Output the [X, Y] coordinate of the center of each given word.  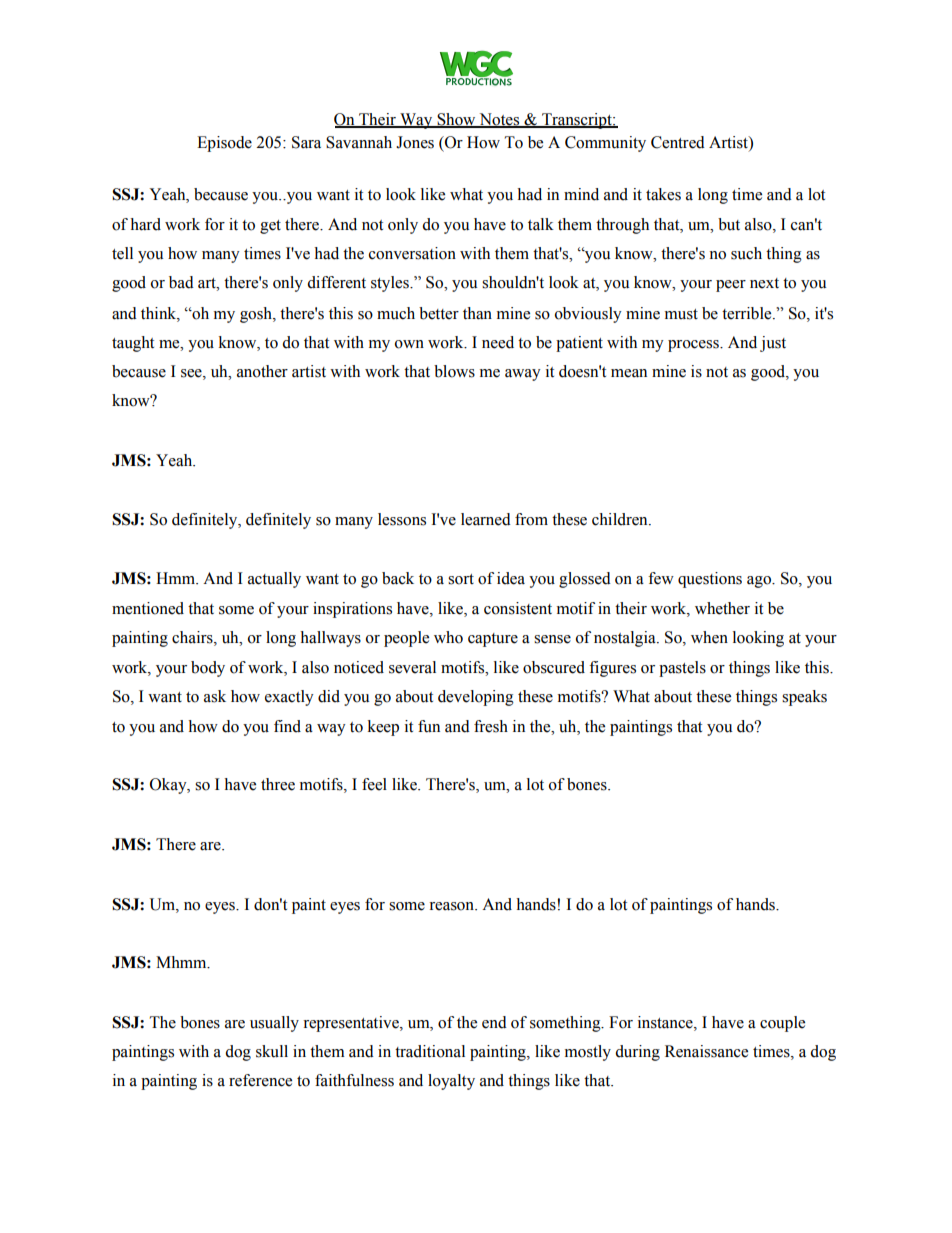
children [621, 519]
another [262, 371]
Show [456, 120]
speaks [804, 698]
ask [215, 696]
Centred [678, 142]
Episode [224, 144]
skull [272, 1051]
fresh [491, 726]
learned [486, 519]
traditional [430, 1051]
